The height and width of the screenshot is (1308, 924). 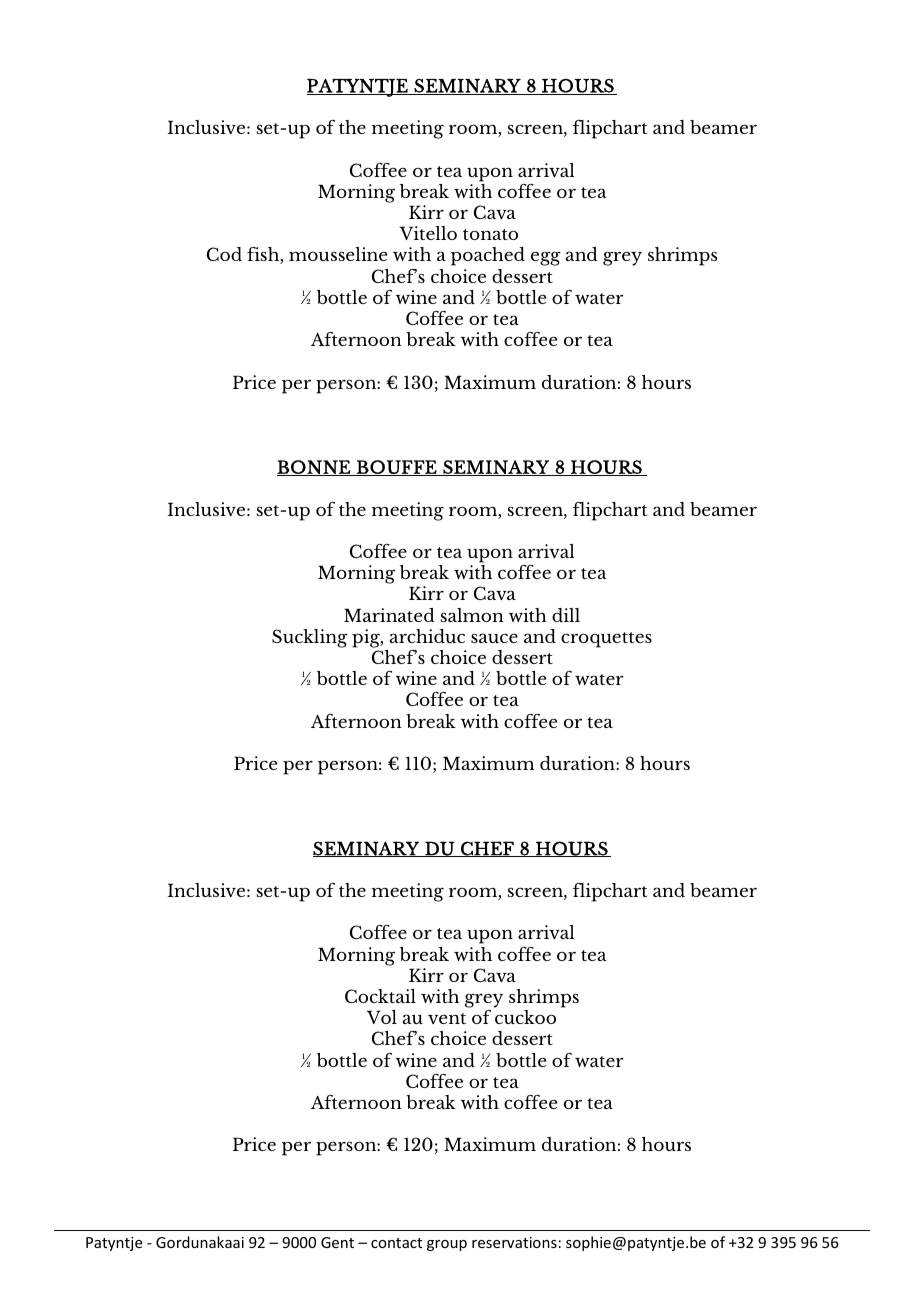 What do you see at coordinates (337, 1242) in the screenshot?
I see `Gent` at bounding box center [337, 1242].
